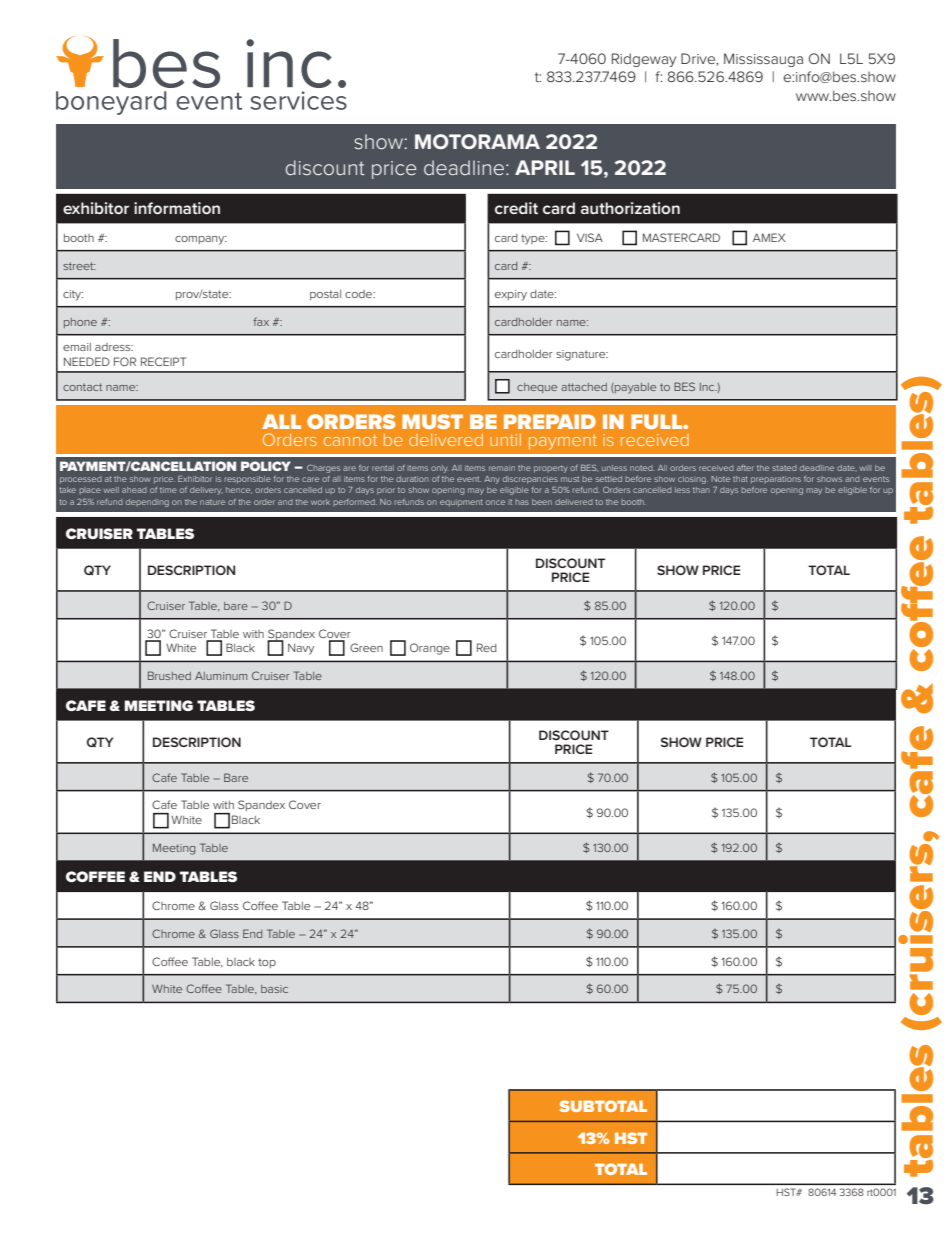 This page has height=1233, width=952. What do you see at coordinates (267, 963) in the page?
I see `top` at bounding box center [267, 963].
